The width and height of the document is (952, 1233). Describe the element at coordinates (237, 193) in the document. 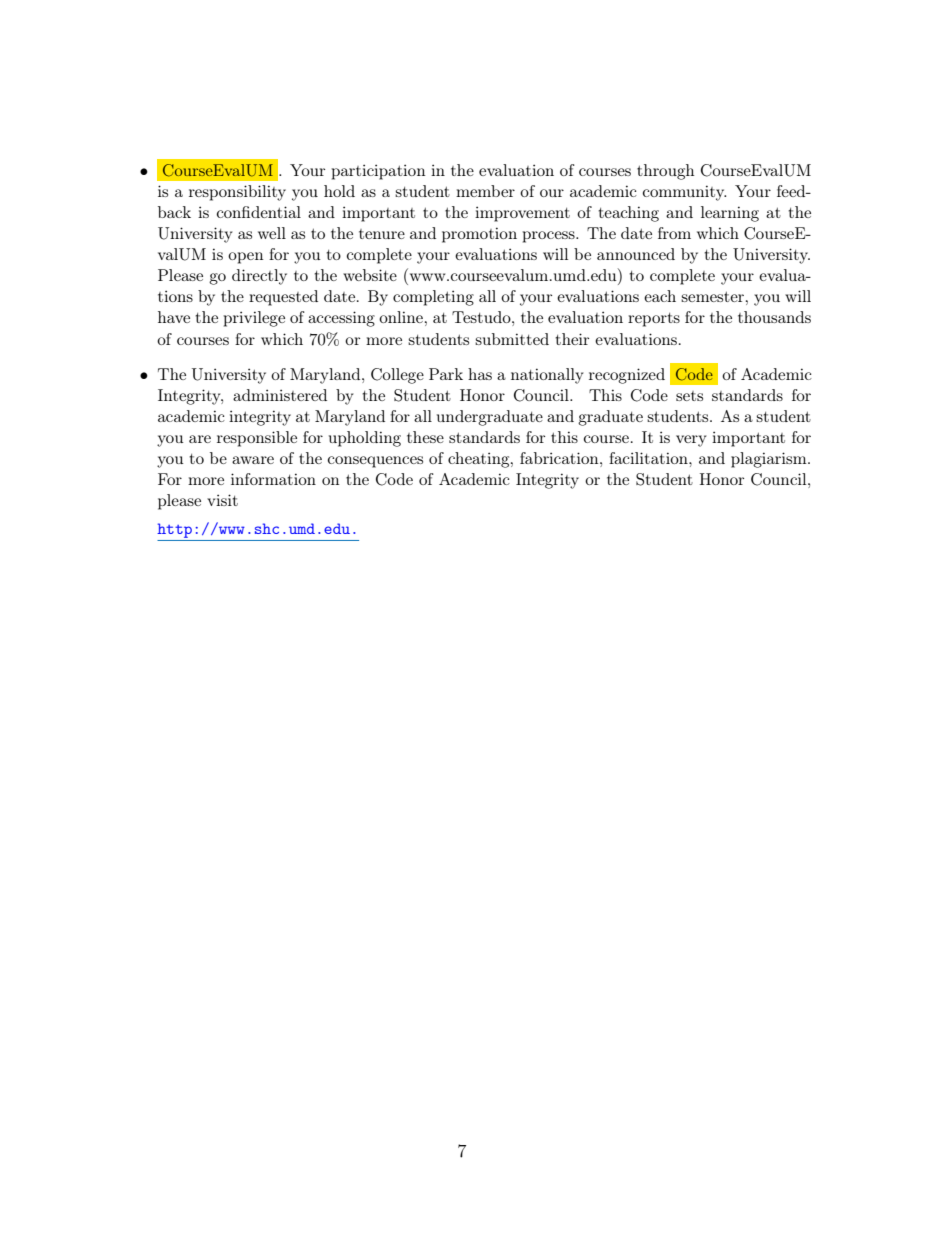

I see `responsibility` at that location.
